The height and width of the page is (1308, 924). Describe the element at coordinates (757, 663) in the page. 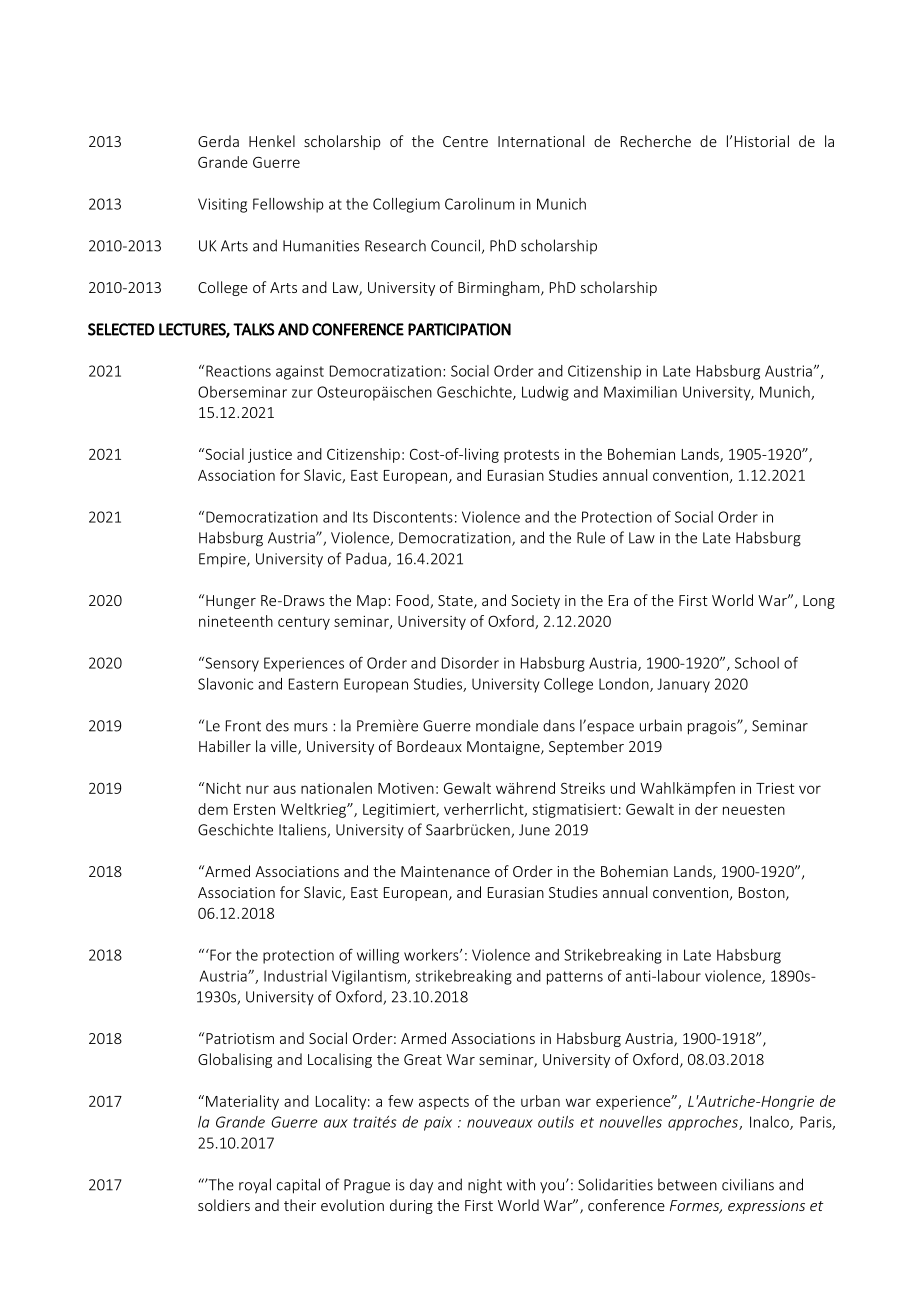

I see `School` at that location.
